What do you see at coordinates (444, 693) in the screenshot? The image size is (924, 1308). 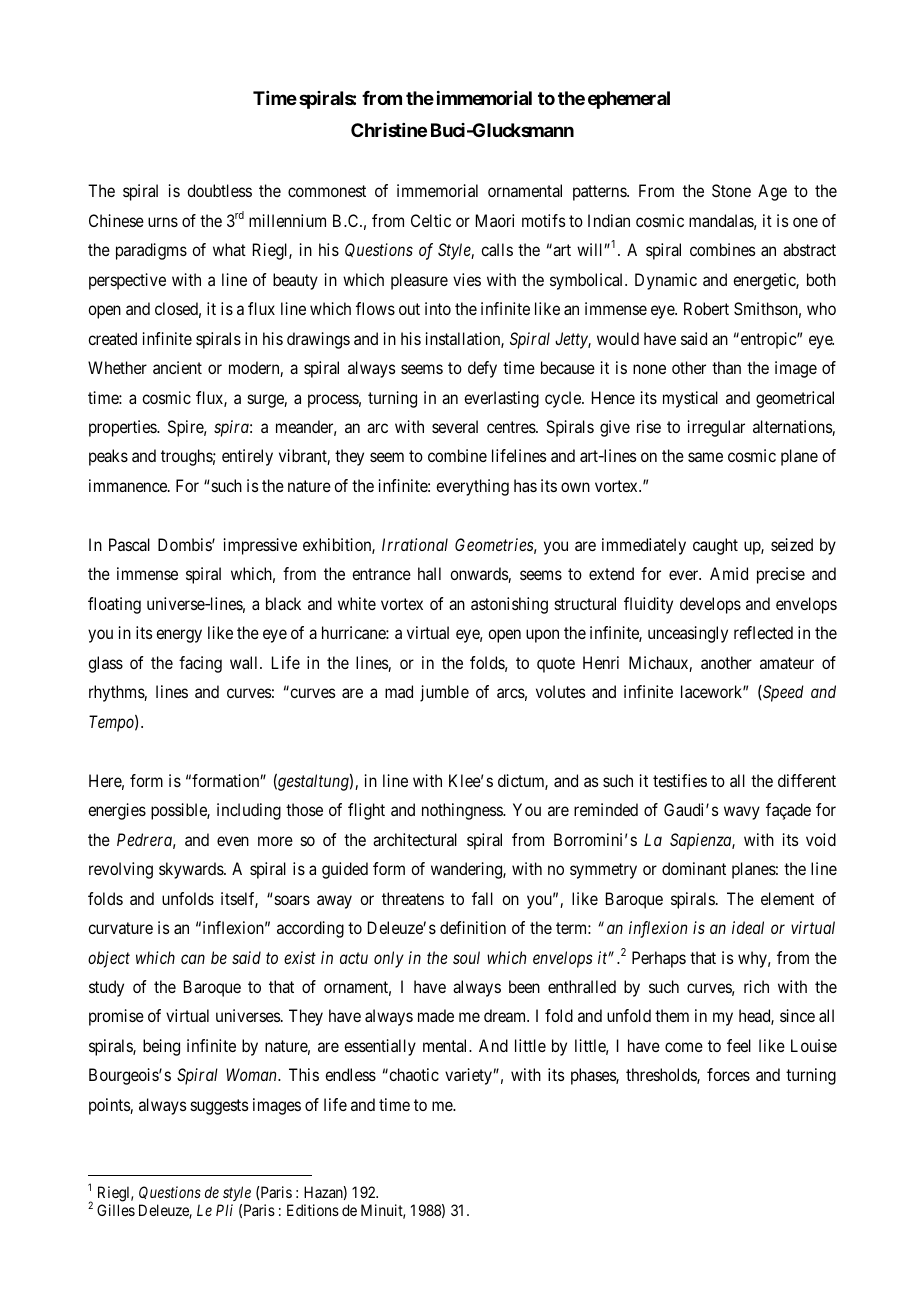 I see `jumble` at bounding box center [444, 693].
